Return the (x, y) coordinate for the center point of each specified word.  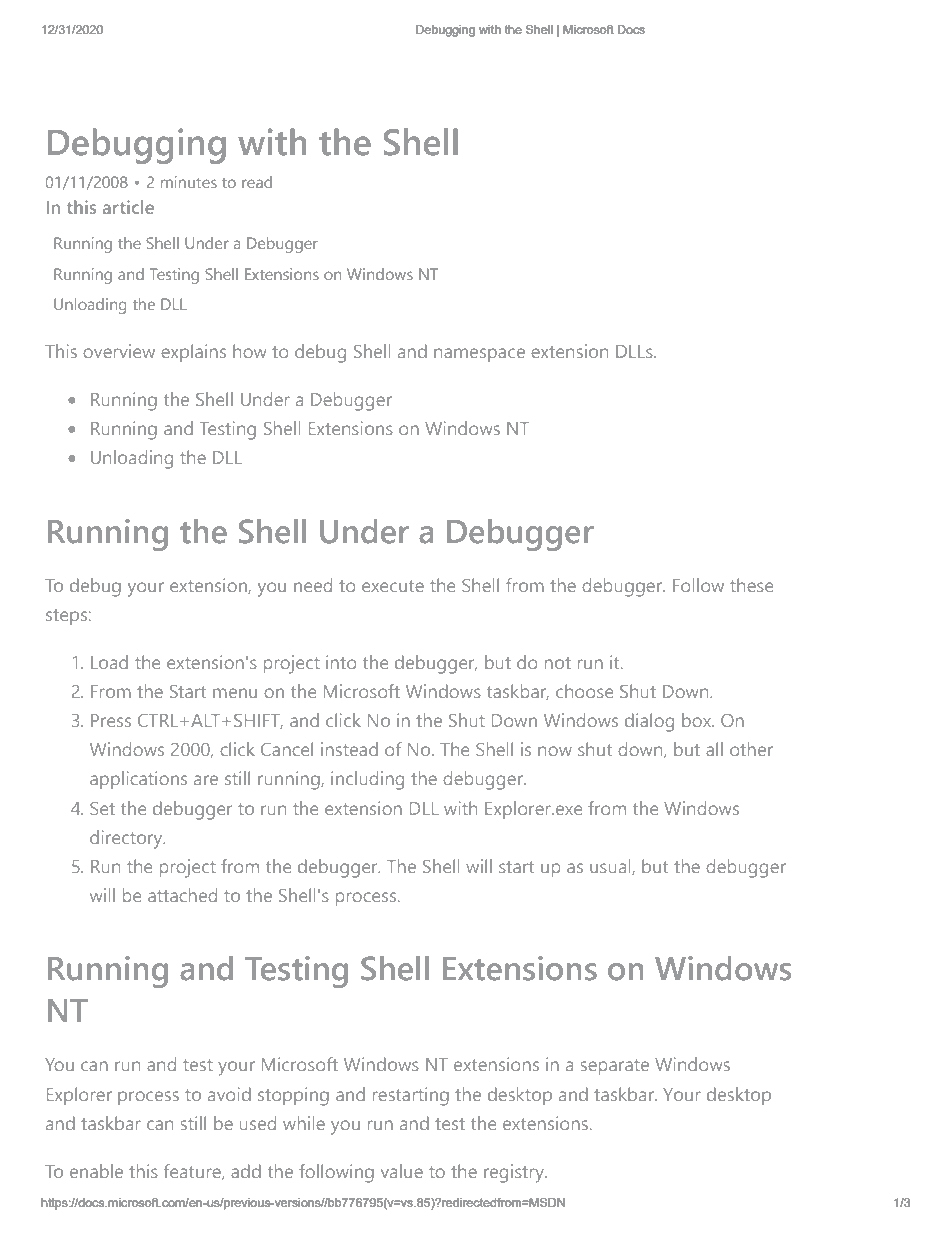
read (257, 182)
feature (193, 1172)
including (367, 780)
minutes (189, 182)
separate (615, 1067)
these (751, 585)
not (558, 663)
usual (611, 867)
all (714, 749)
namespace (479, 355)
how (249, 351)
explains (193, 353)
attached (182, 895)
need (313, 585)
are (206, 780)
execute (393, 586)
